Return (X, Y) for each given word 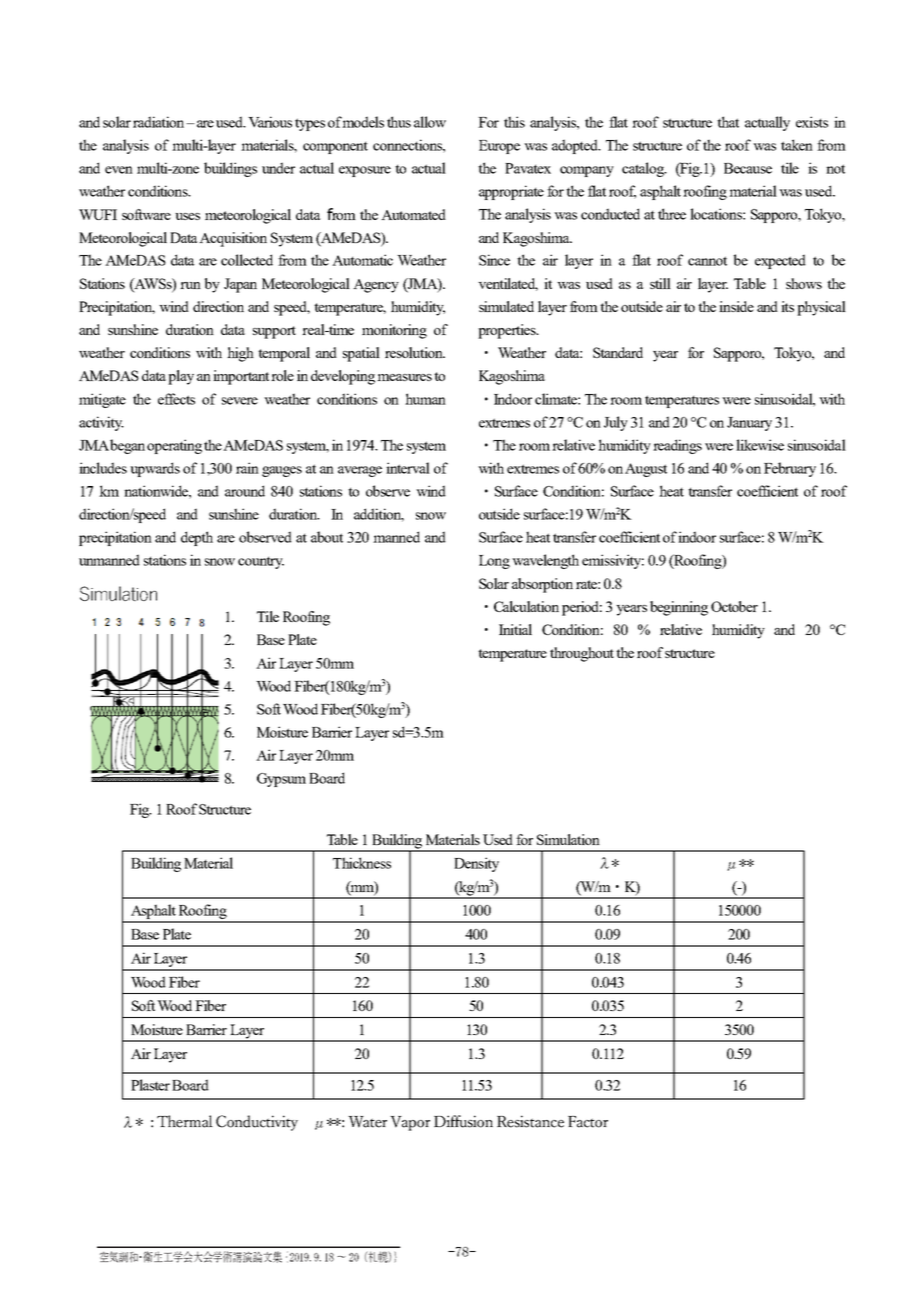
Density (476, 864)
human (425, 399)
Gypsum (281, 780)
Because (748, 168)
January (749, 424)
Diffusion (463, 1121)
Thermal (185, 1121)
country (261, 563)
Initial (515, 629)
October (734, 606)
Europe (499, 147)
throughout (582, 654)
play (181, 377)
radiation (160, 122)
